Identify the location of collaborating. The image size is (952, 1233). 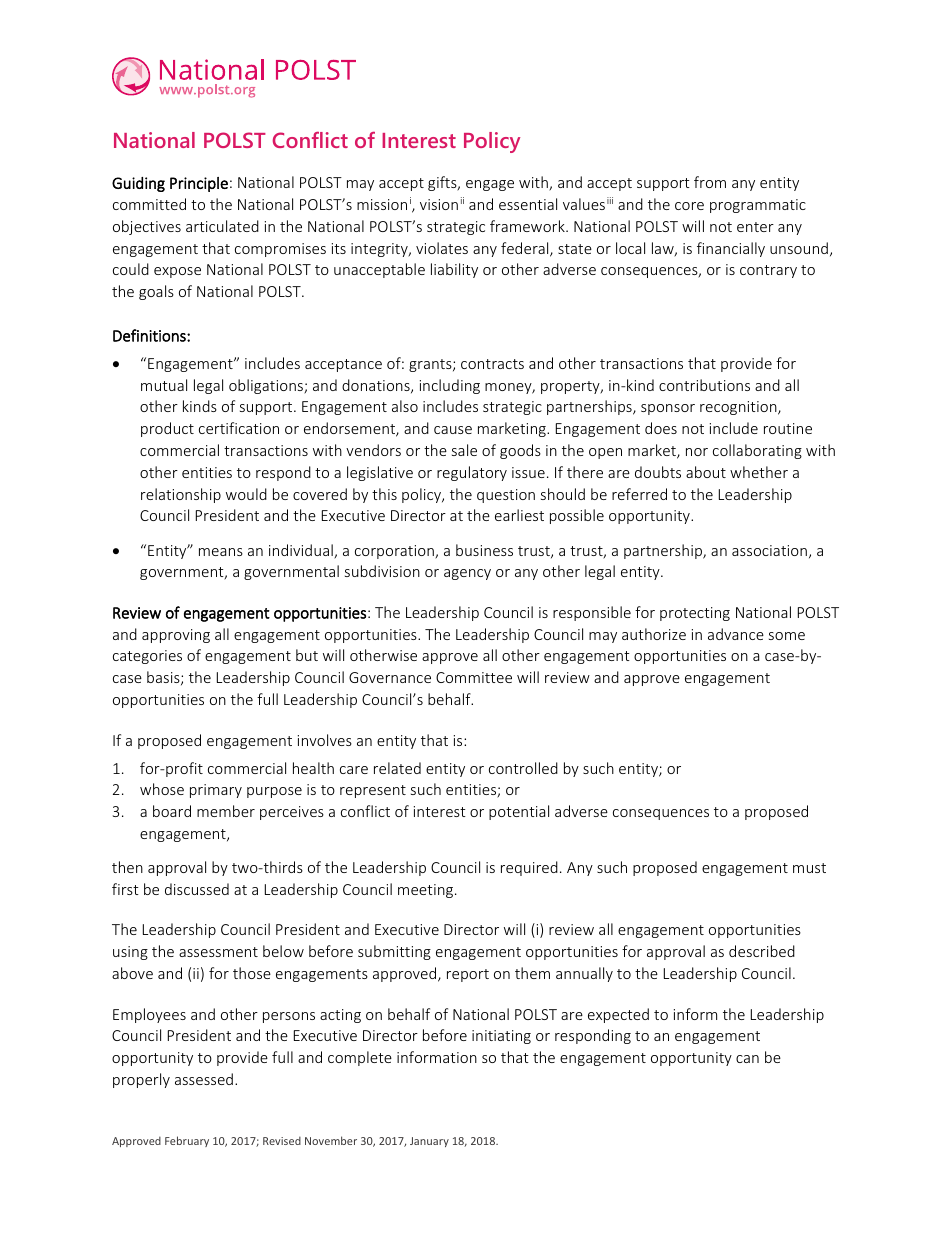
(757, 451).
